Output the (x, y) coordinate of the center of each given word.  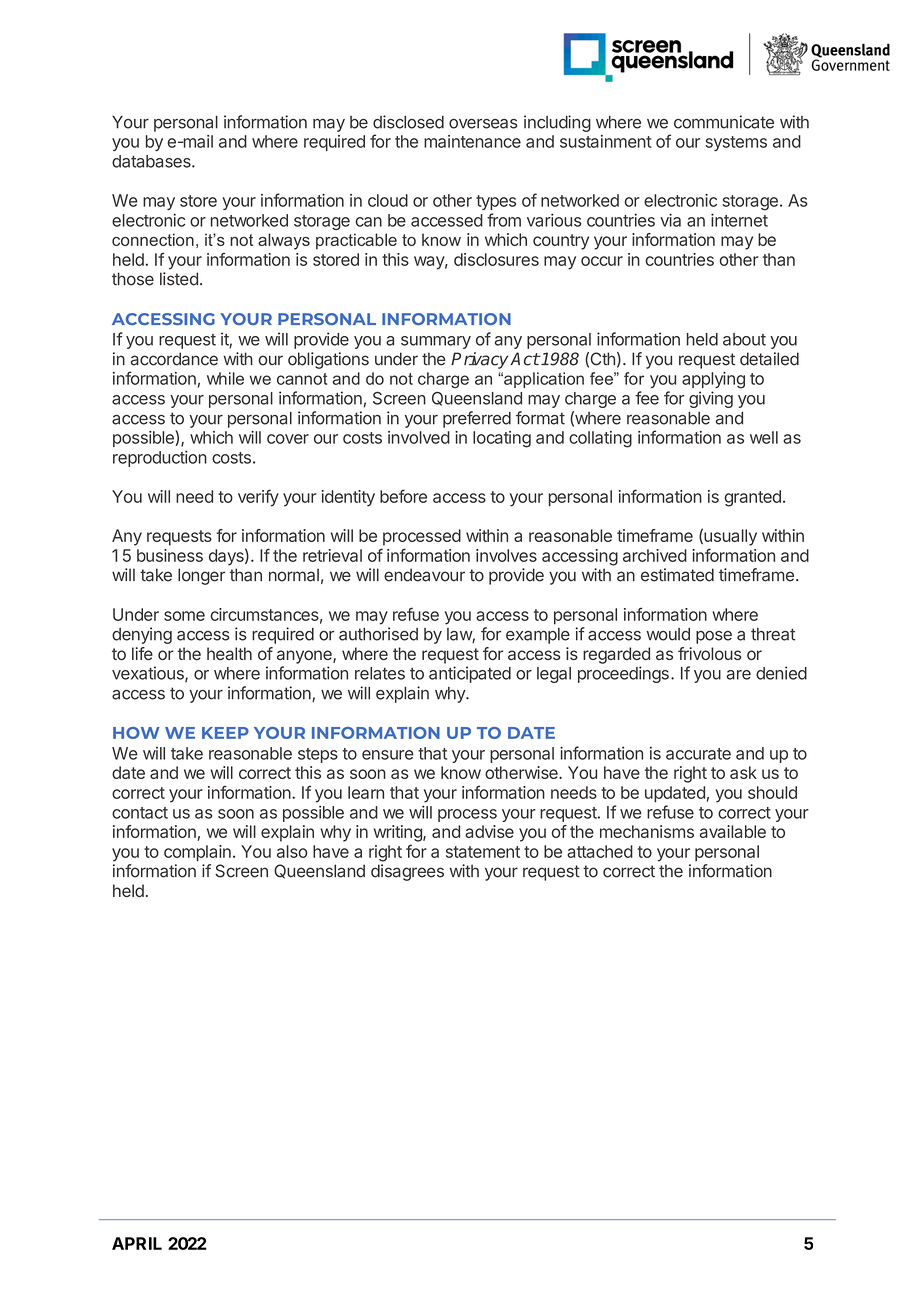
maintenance (472, 141)
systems (736, 143)
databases (152, 161)
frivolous (710, 653)
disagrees (407, 872)
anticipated (470, 674)
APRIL (137, 1243)
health (229, 653)
